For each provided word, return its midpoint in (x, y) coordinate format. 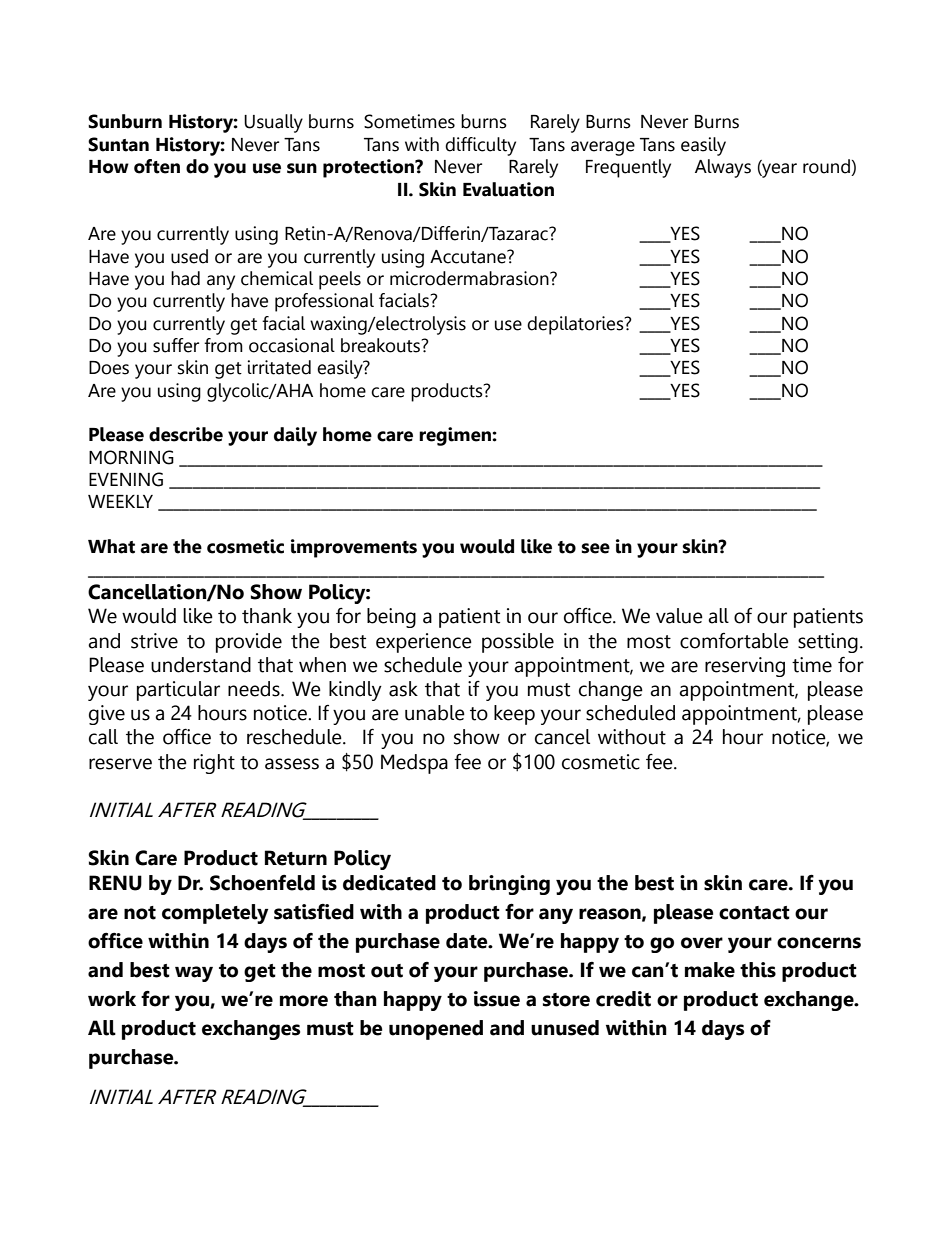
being (391, 618)
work (112, 999)
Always (723, 168)
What (111, 546)
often (157, 166)
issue (497, 999)
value (679, 616)
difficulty (480, 146)
